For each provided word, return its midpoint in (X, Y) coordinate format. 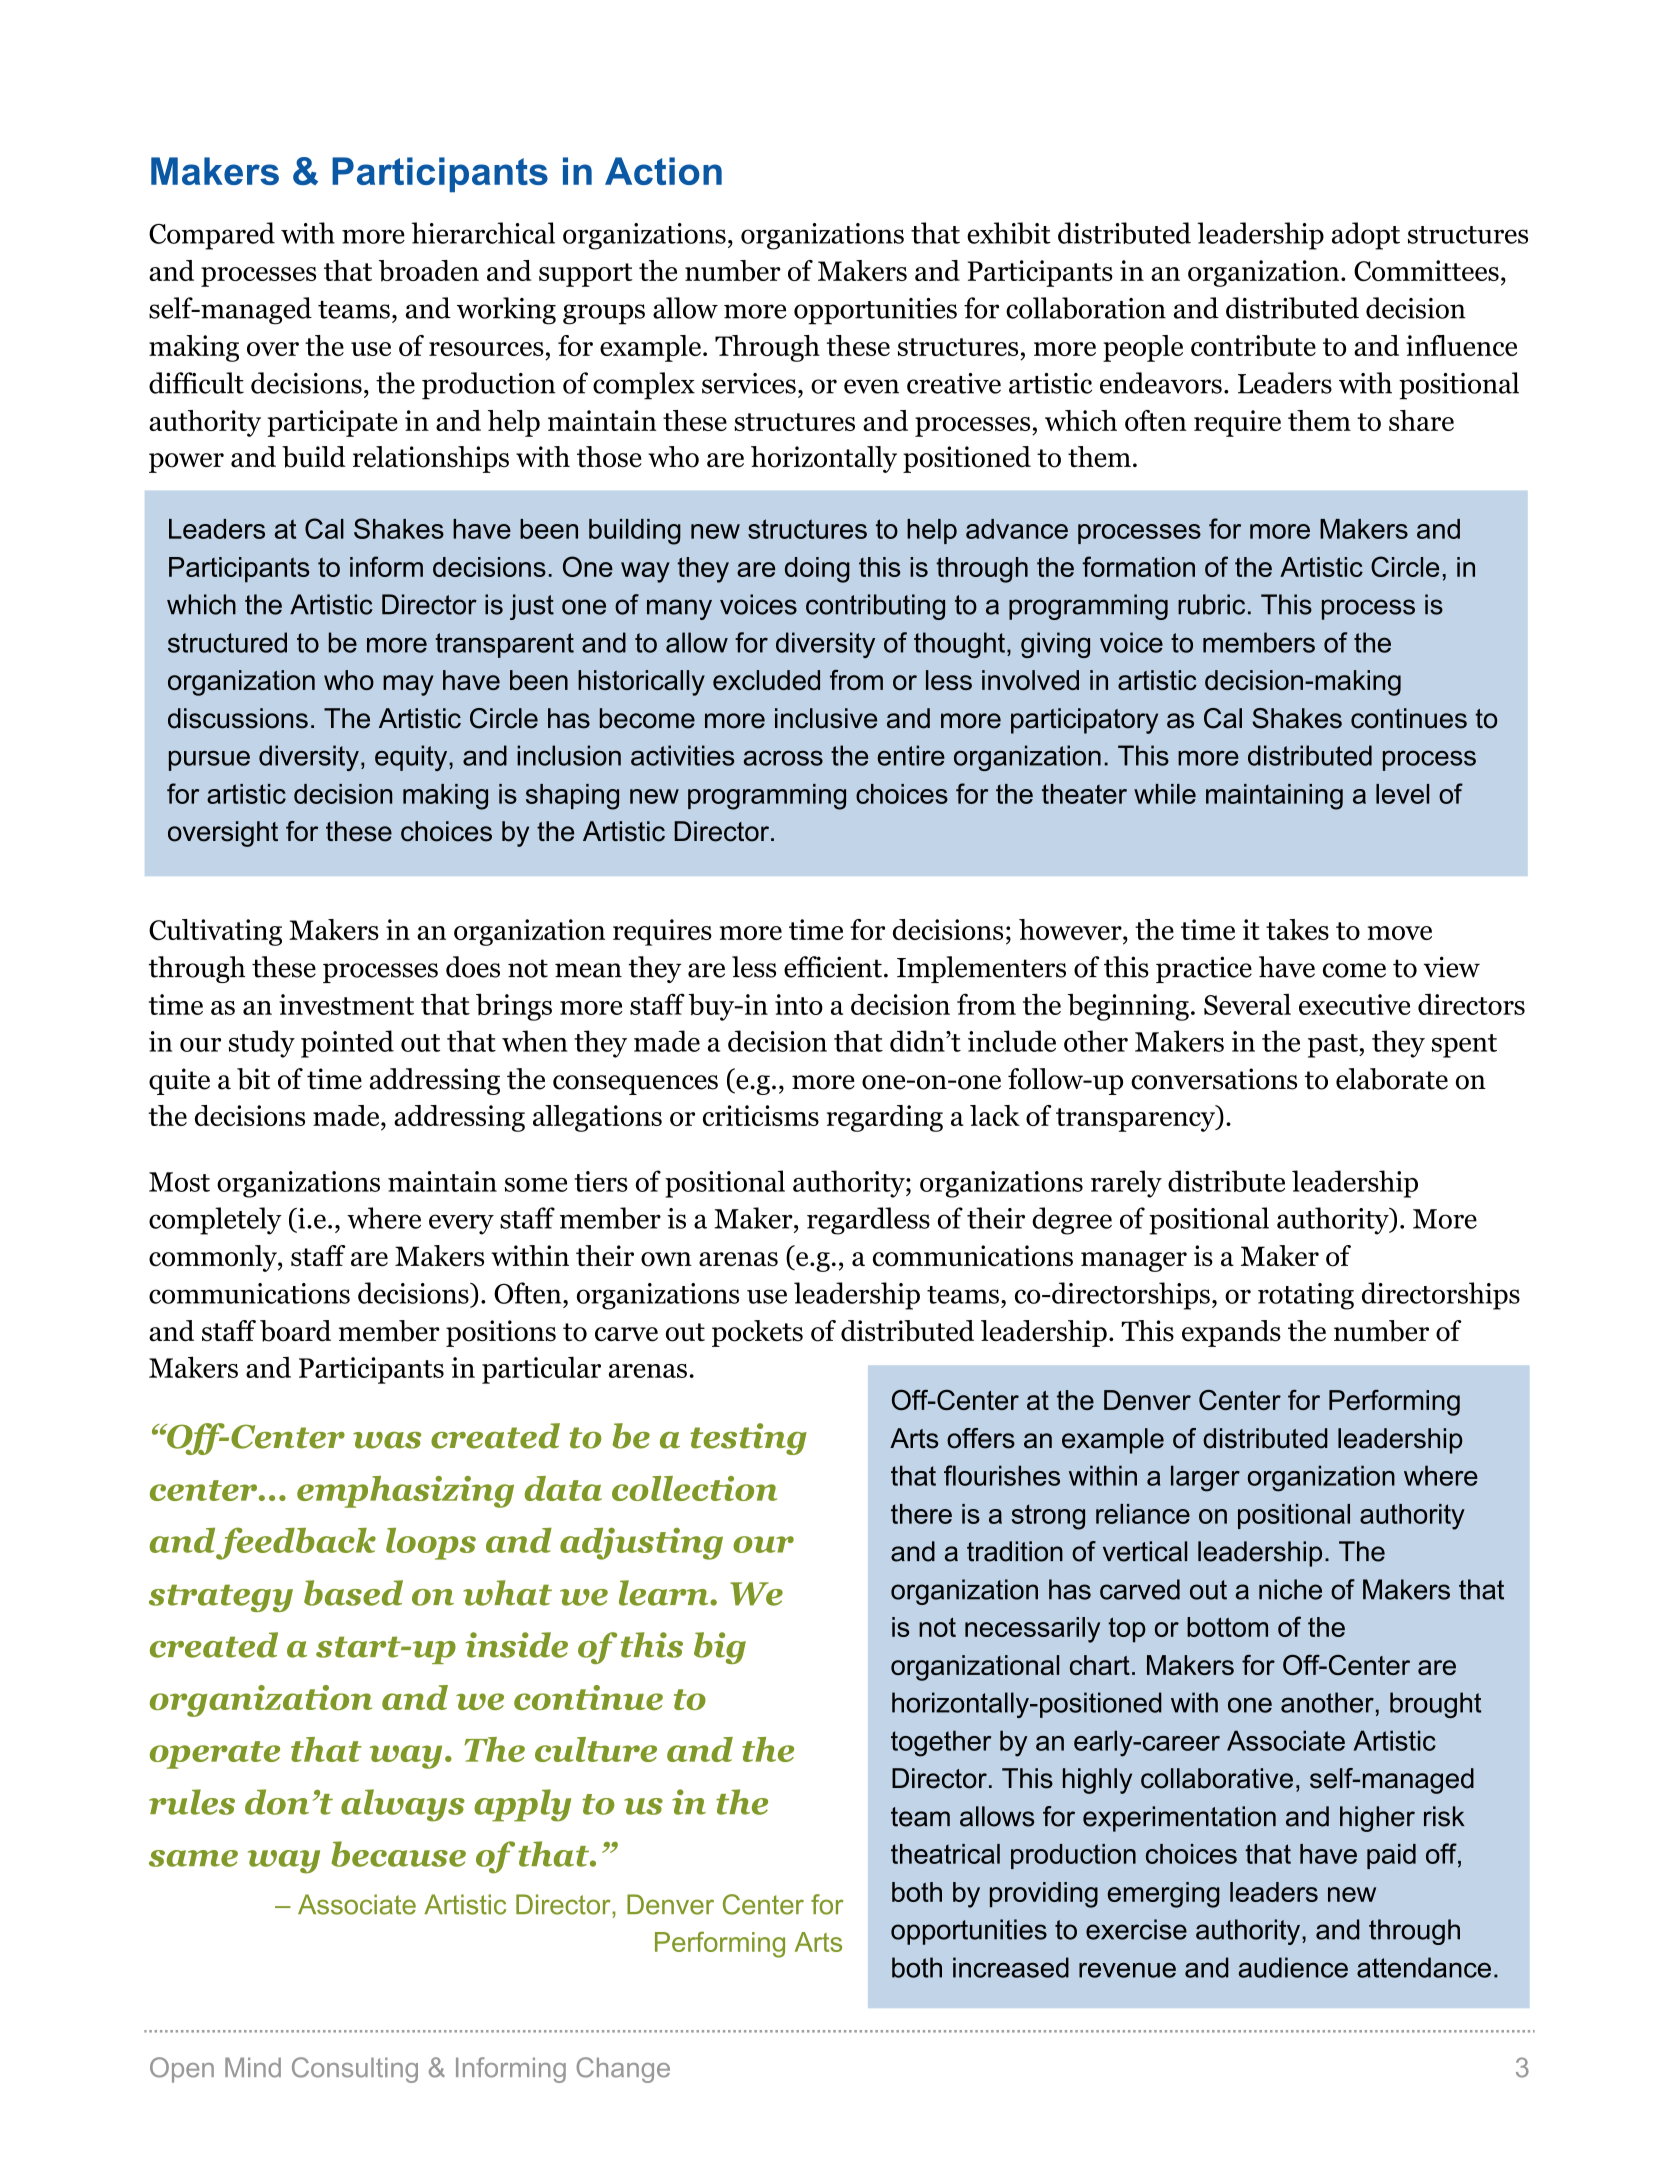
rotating (1306, 1296)
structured (227, 642)
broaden (429, 271)
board (295, 1331)
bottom (1227, 1627)
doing (817, 570)
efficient (833, 967)
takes (1297, 929)
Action (663, 171)
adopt (1366, 236)
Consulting (355, 2070)
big (720, 1648)
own (666, 1259)
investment (346, 1004)
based (353, 1593)
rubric (1211, 604)
